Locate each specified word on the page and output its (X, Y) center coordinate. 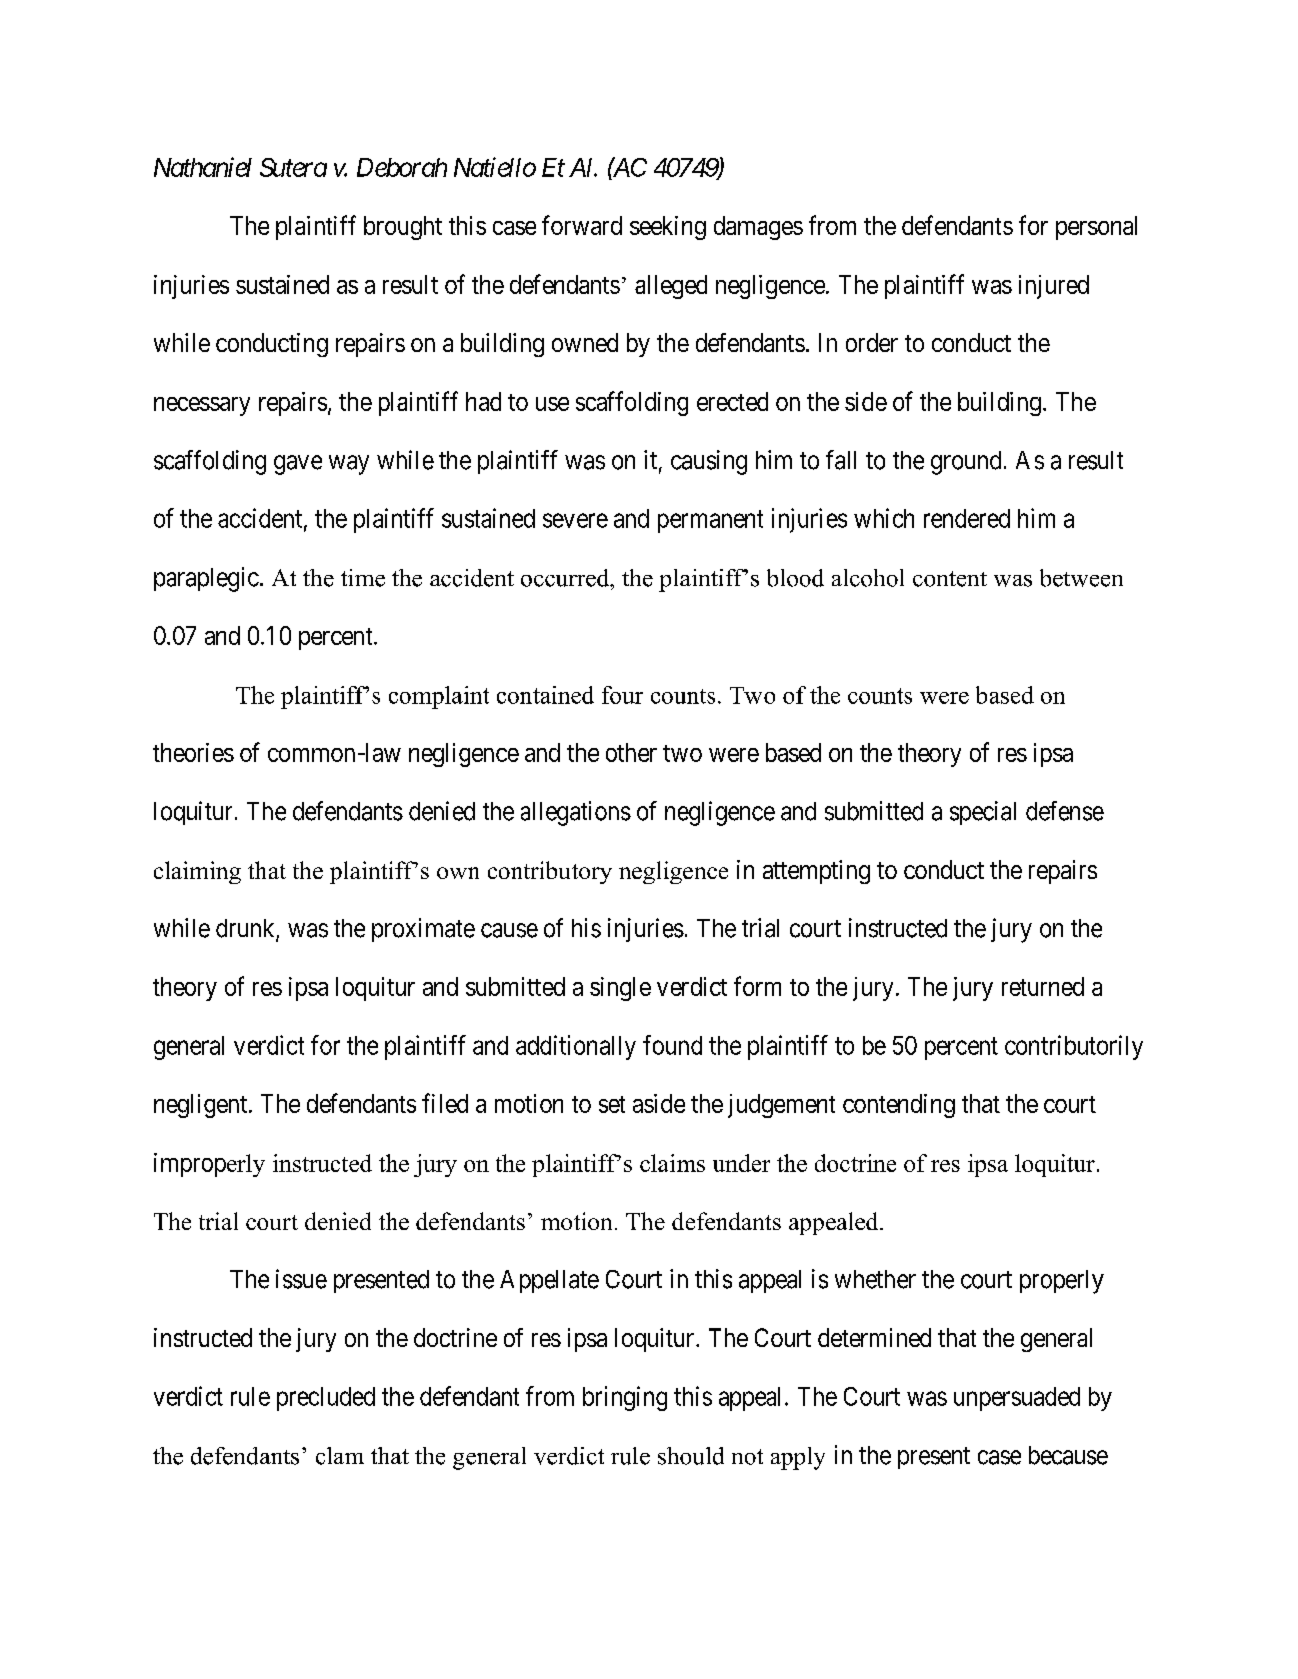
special (983, 813)
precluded (326, 1399)
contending (899, 1106)
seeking (668, 228)
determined (874, 1337)
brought (403, 228)
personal (1096, 228)
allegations (576, 813)
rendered (967, 518)
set (612, 1104)
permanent (710, 521)
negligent (202, 1106)
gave (298, 465)
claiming (197, 872)
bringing (625, 1398)
